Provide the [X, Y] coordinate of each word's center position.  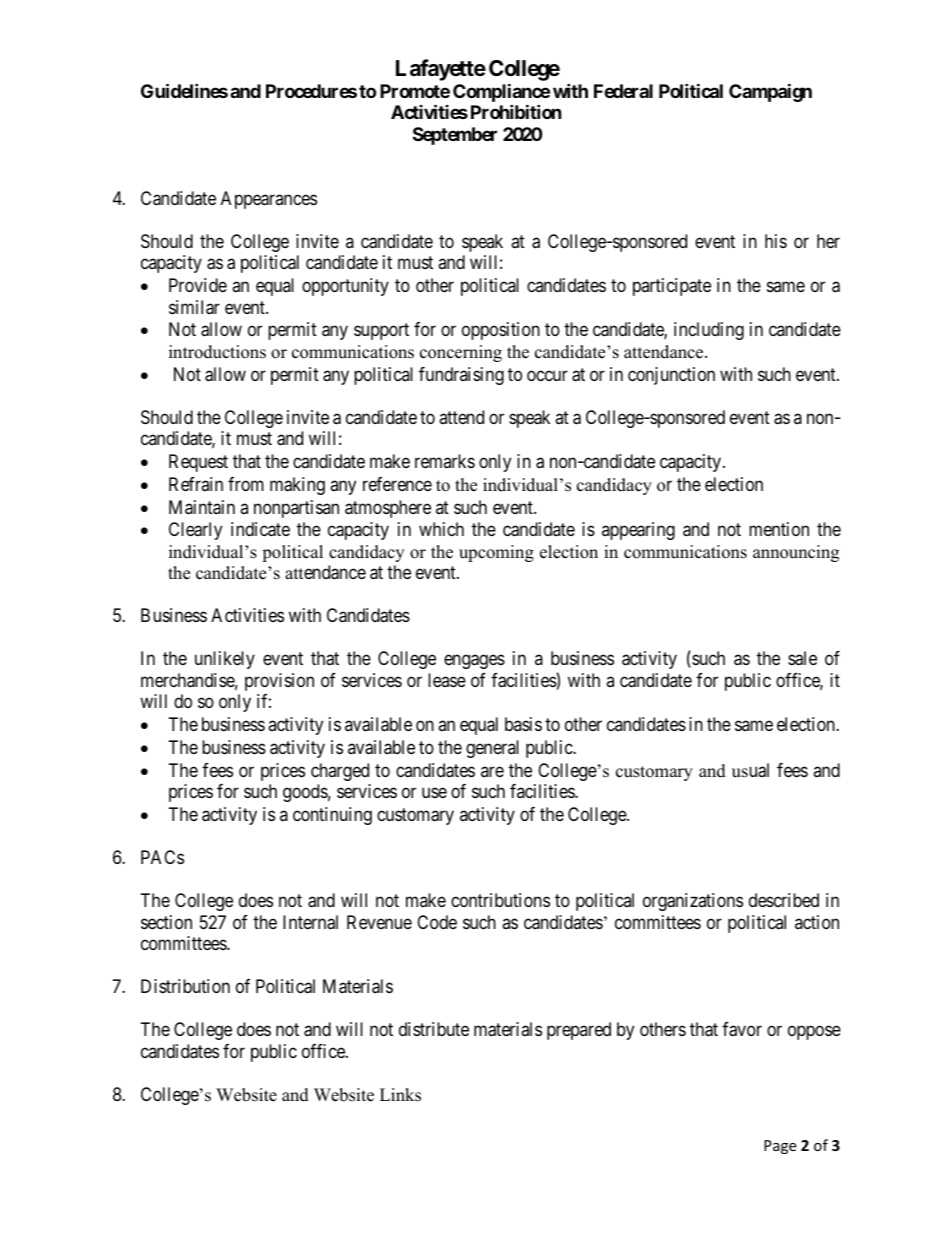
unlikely [225, 660]
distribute [434, 1029]
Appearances [269, 200]
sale [802, 658]
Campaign [770, 92]
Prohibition [516, 112]
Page [780, 1147]
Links [400, 1095]
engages [474, 662]
